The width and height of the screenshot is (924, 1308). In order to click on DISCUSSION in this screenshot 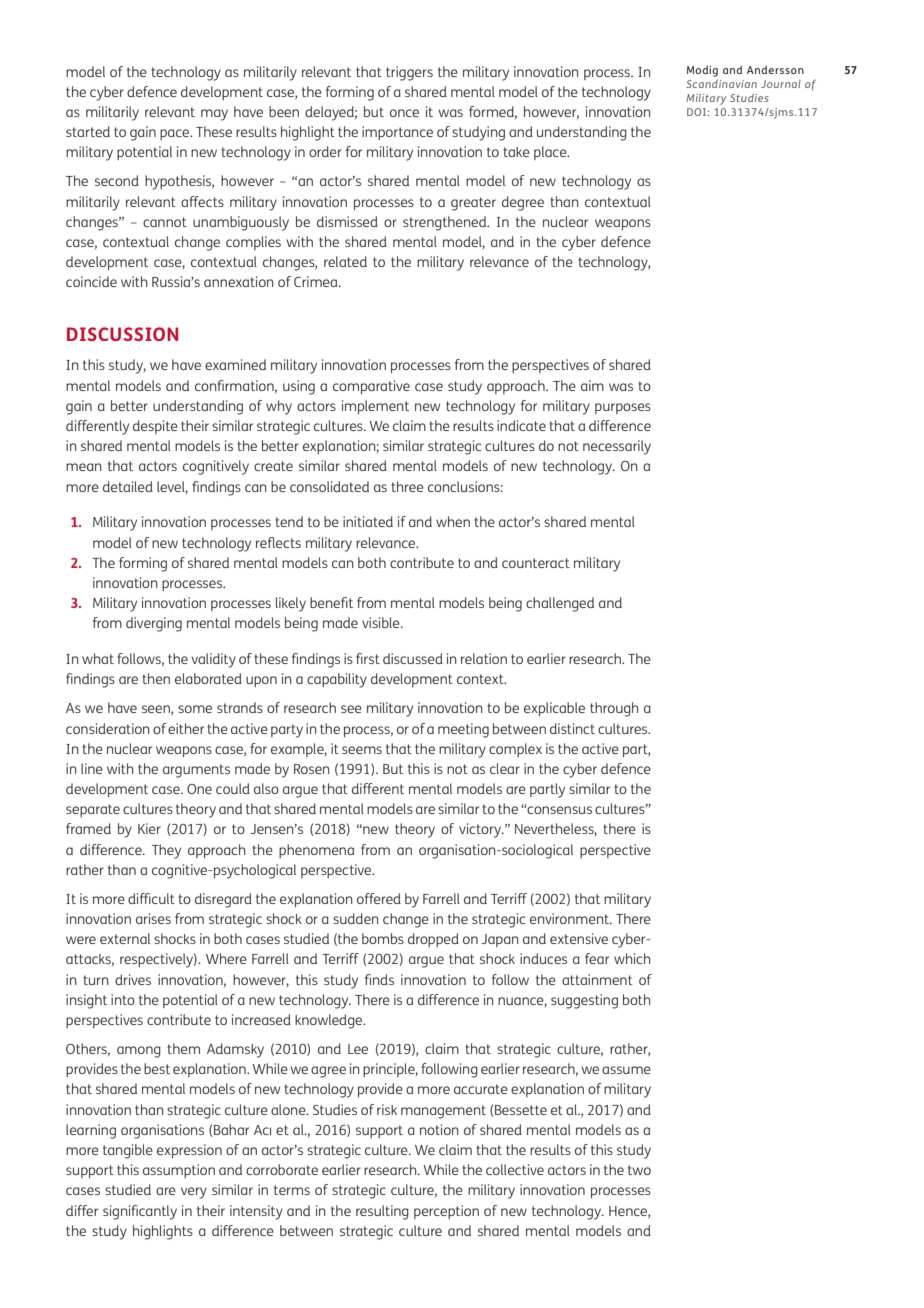, I will do `click(122, 334)`.
